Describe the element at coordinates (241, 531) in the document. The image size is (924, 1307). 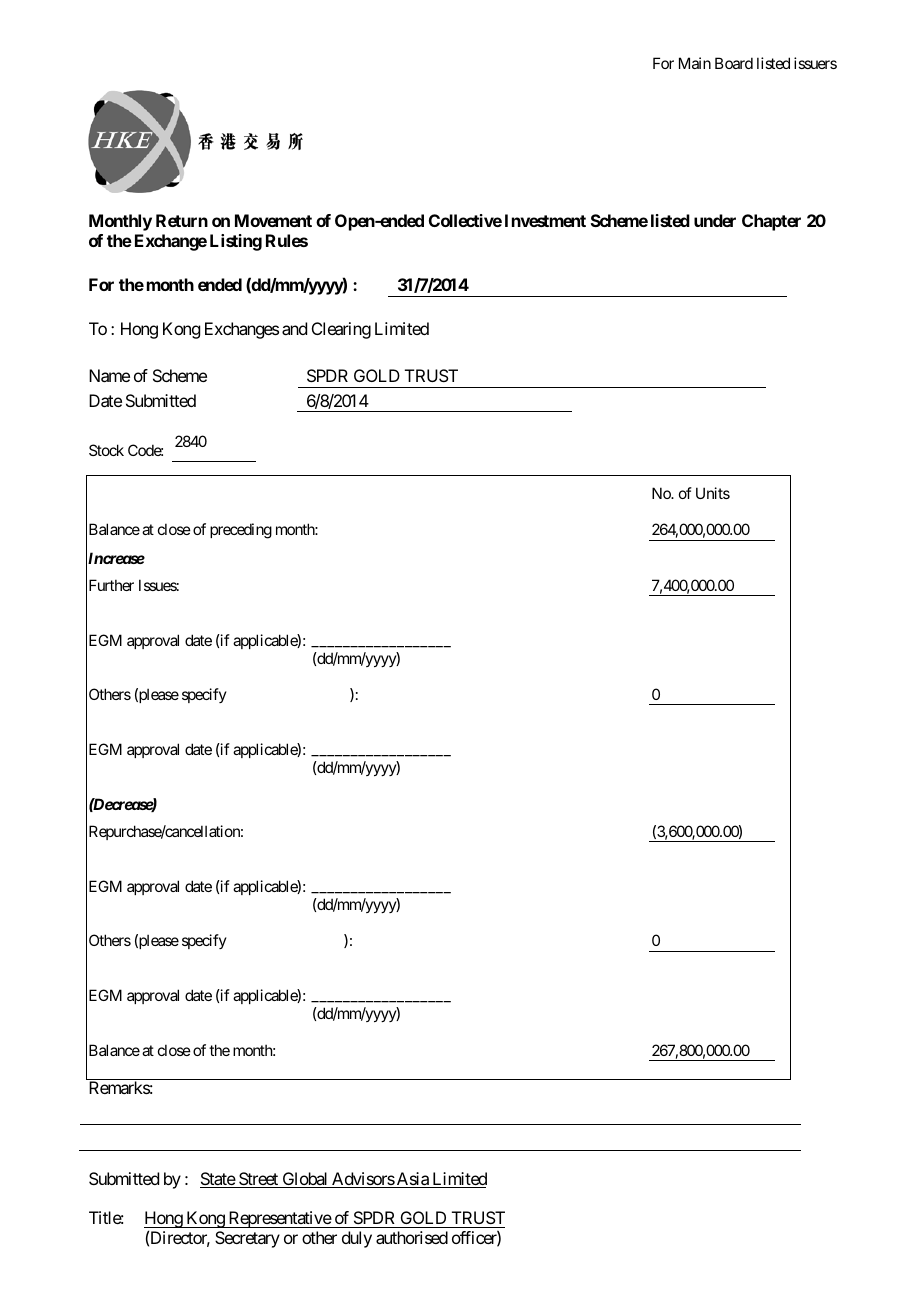
I see `preceding` at that location.
